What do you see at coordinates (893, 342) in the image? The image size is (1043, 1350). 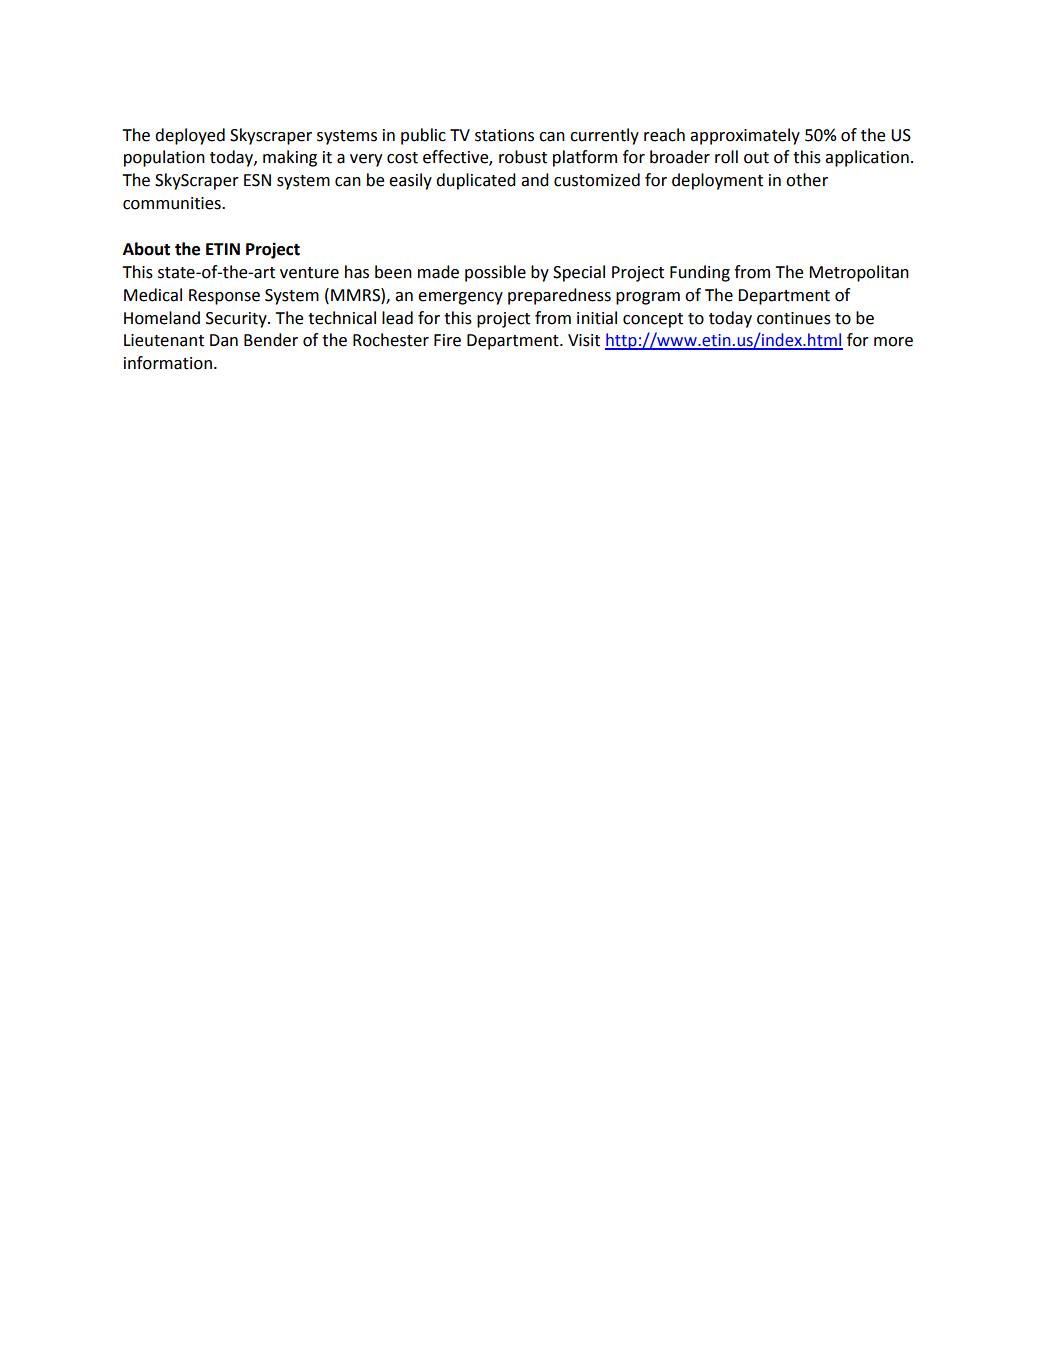 I see `more` at bounding box center [893, 342].
